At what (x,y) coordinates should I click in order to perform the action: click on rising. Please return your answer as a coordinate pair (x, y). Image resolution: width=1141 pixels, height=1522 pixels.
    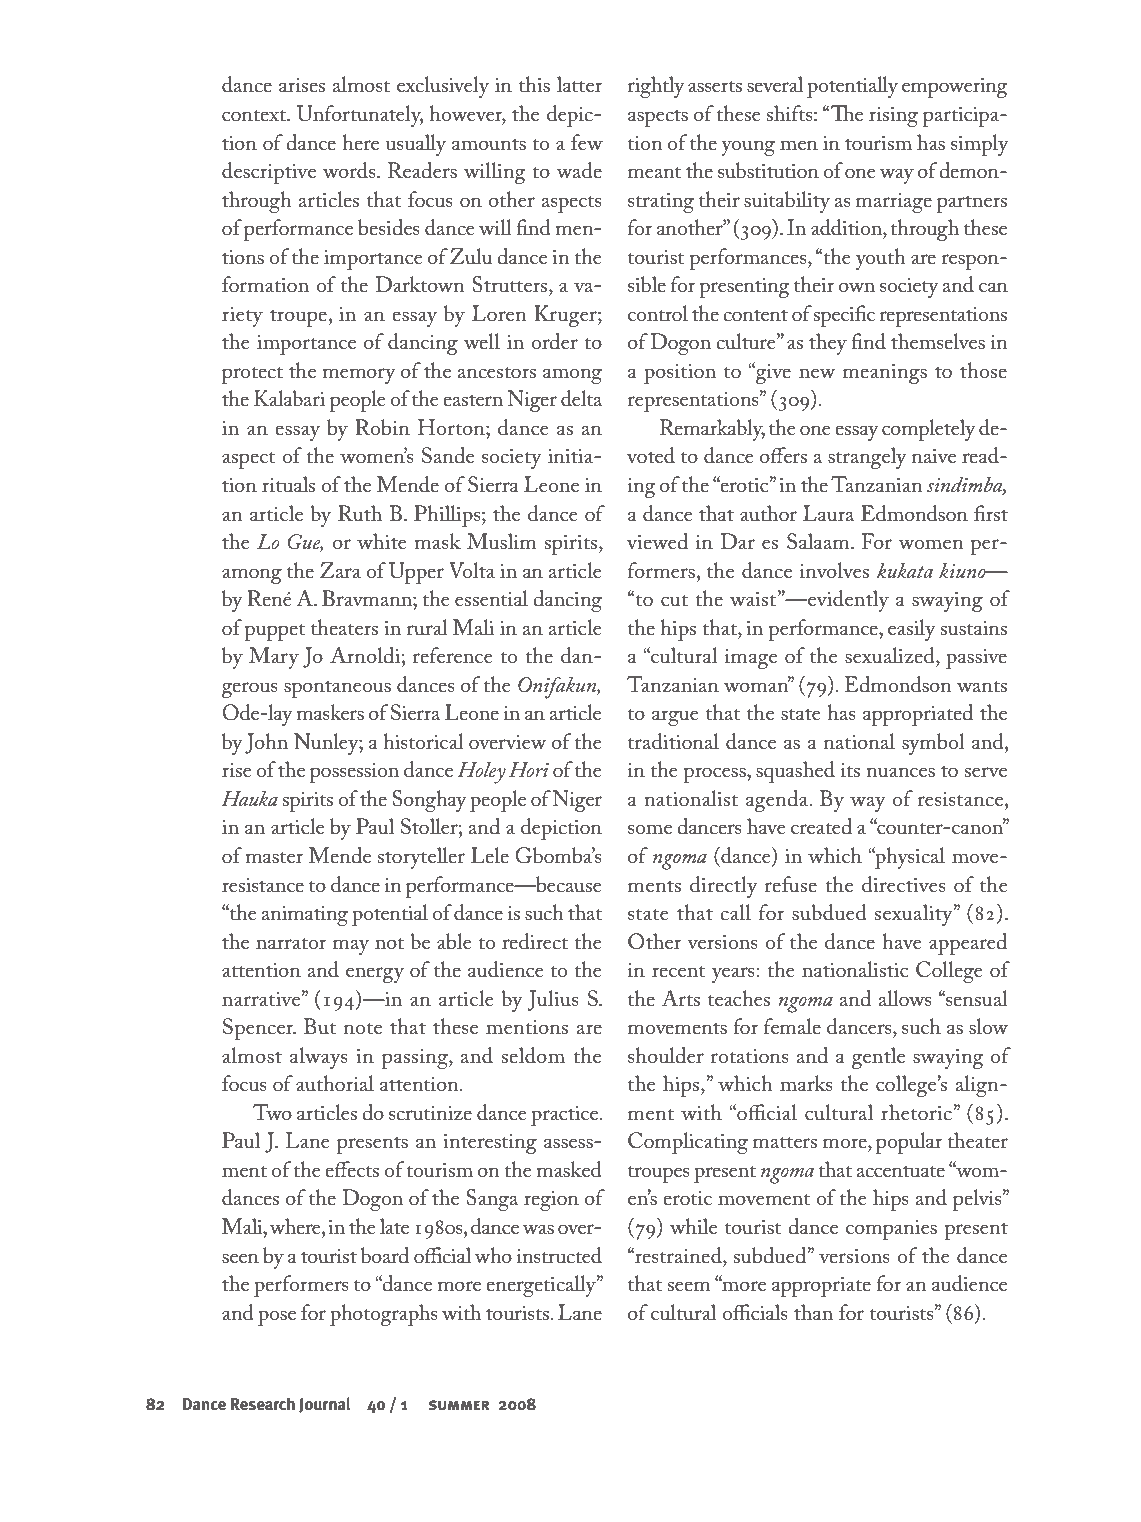
    Looking at the image, I should click on (893, 117).
